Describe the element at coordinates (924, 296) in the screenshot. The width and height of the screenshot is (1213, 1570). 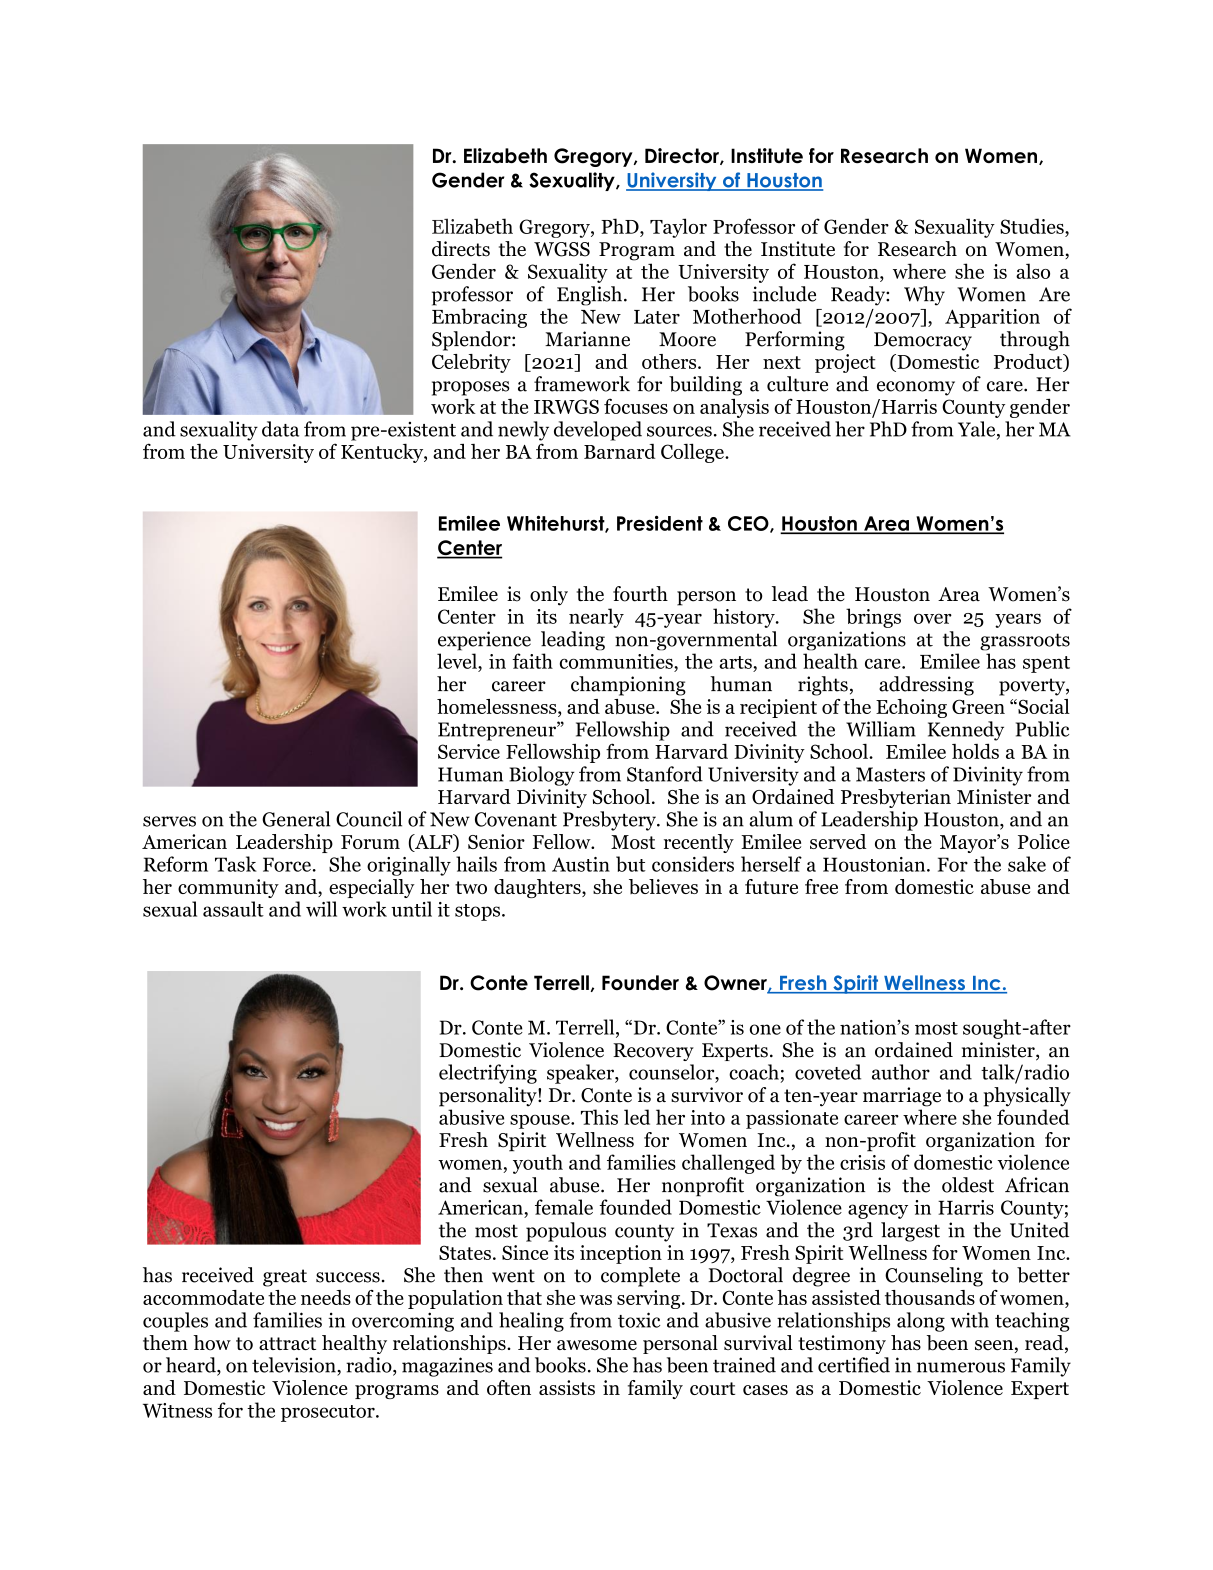
I see `Why` at that location.
